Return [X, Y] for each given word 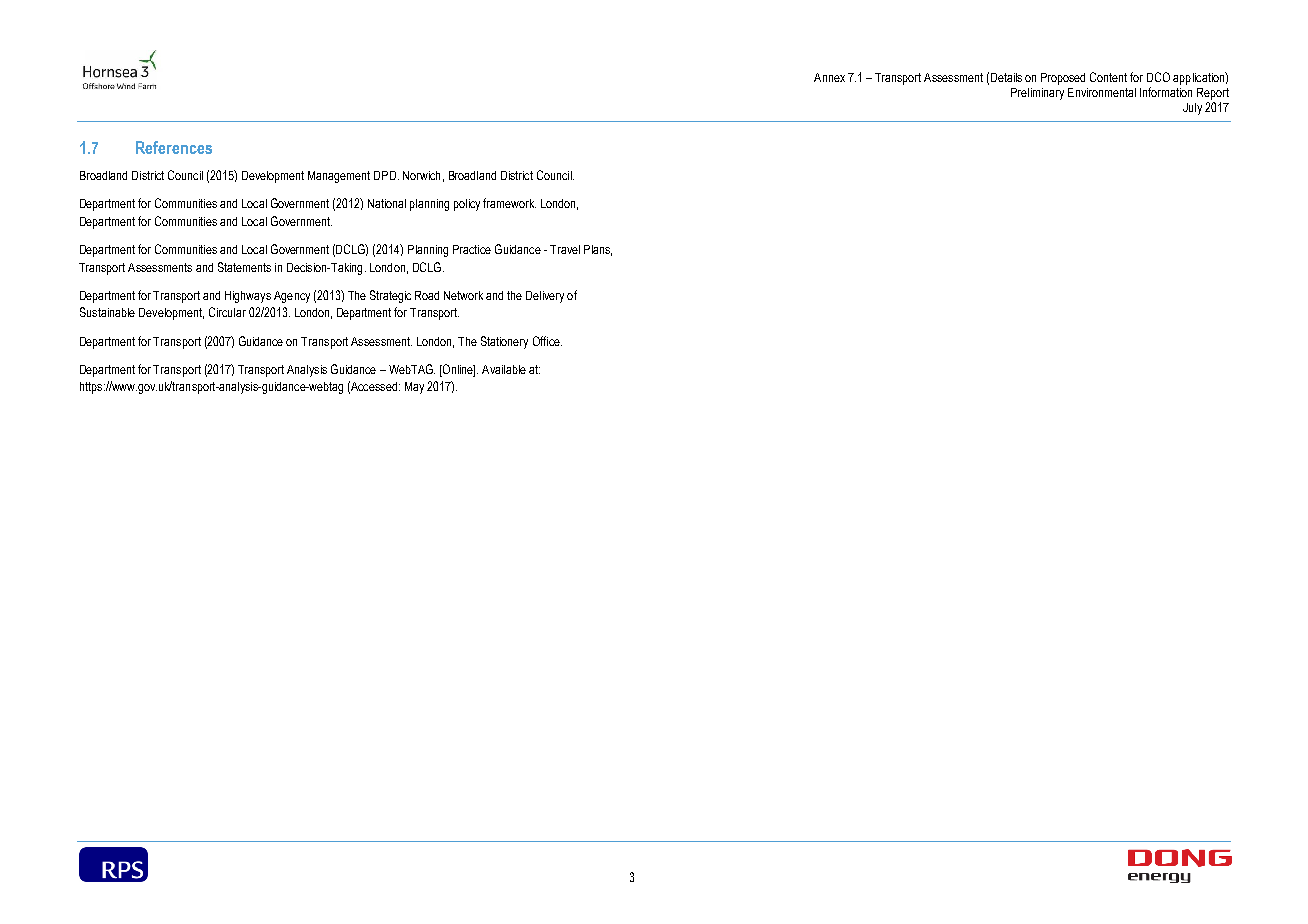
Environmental [1102, 92]
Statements [244, 267]
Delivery [545, 297]
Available [504, 369]
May [414, 388]
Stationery [504, 342]
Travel [565, 249]
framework [509, 203]
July [1192, 109]
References [174, 147]
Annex [829, 77]
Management [339, 177]
